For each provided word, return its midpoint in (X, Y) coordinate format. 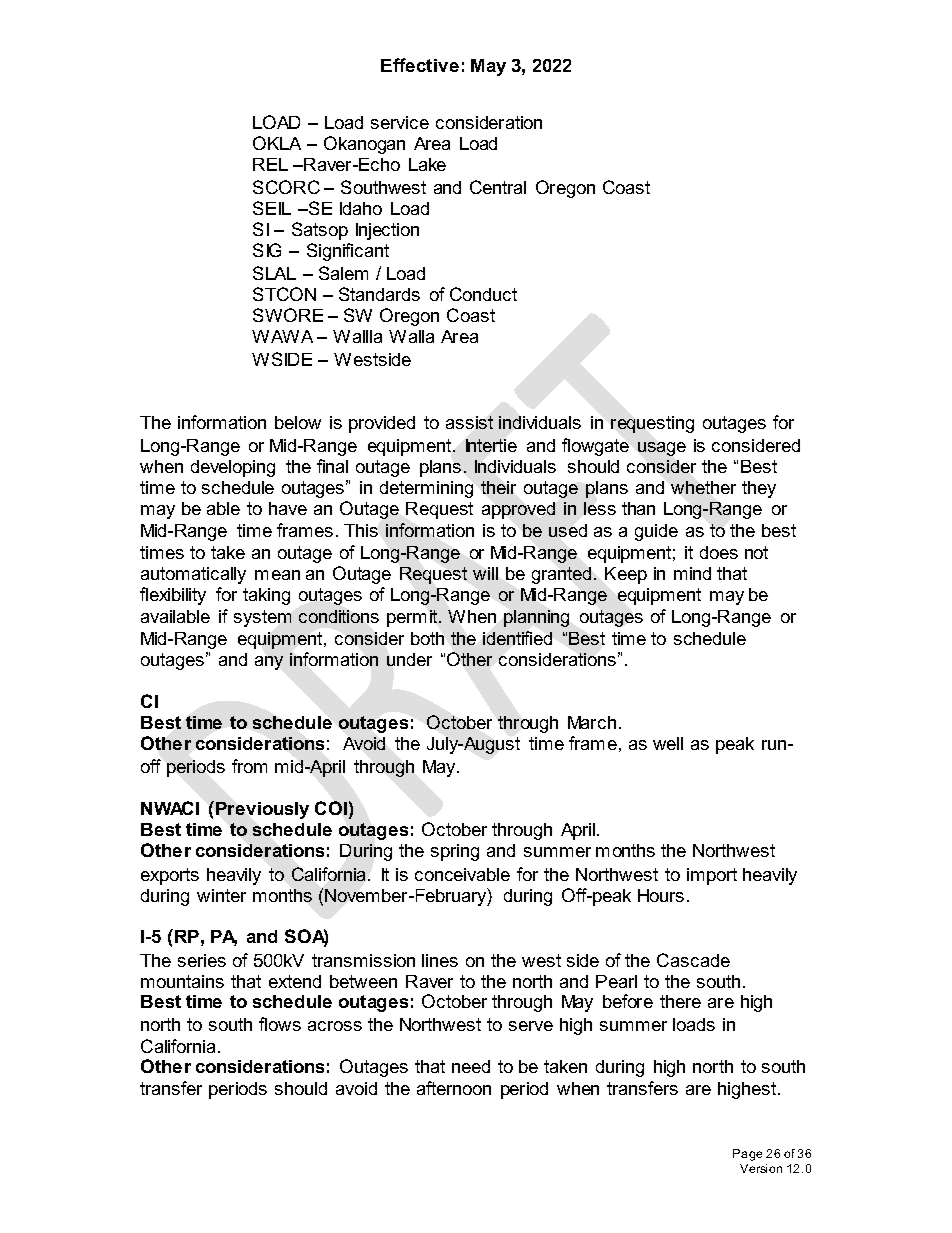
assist (469, 422)
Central (498, 187)
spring (455, 852)
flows (280, 1024)
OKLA (277, 143)
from (249, 766)
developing (233, 468)
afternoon (454, 1088)
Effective (420, 65)
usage (662, 449)
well (668, 743)
